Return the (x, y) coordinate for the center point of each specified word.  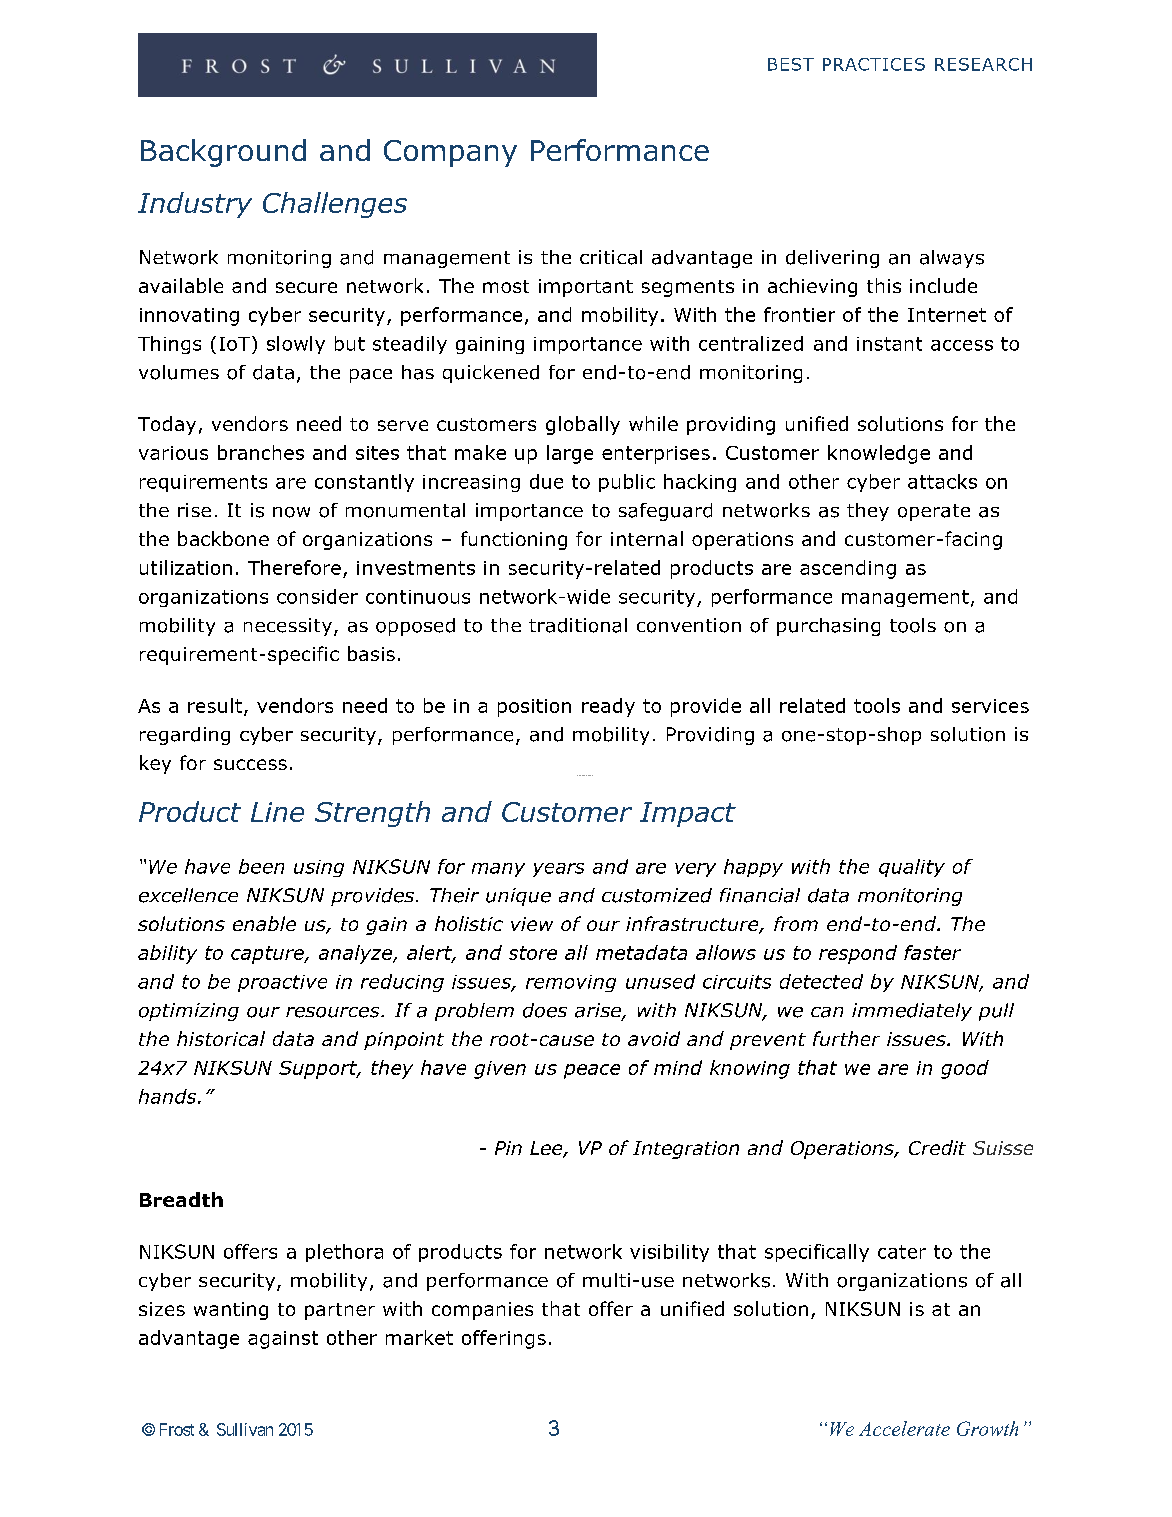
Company (450, 153)
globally (583, 425)
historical (221, 1038)
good (965, 1069)
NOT (579, 775)
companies (482, 1311)
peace (592, 1071)
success (250, 764)
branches (261, 452)
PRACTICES (874, 64)
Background (223, 153)
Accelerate (904, 1428)
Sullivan (245, 1429)
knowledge (879, 454)
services (990, 706)
